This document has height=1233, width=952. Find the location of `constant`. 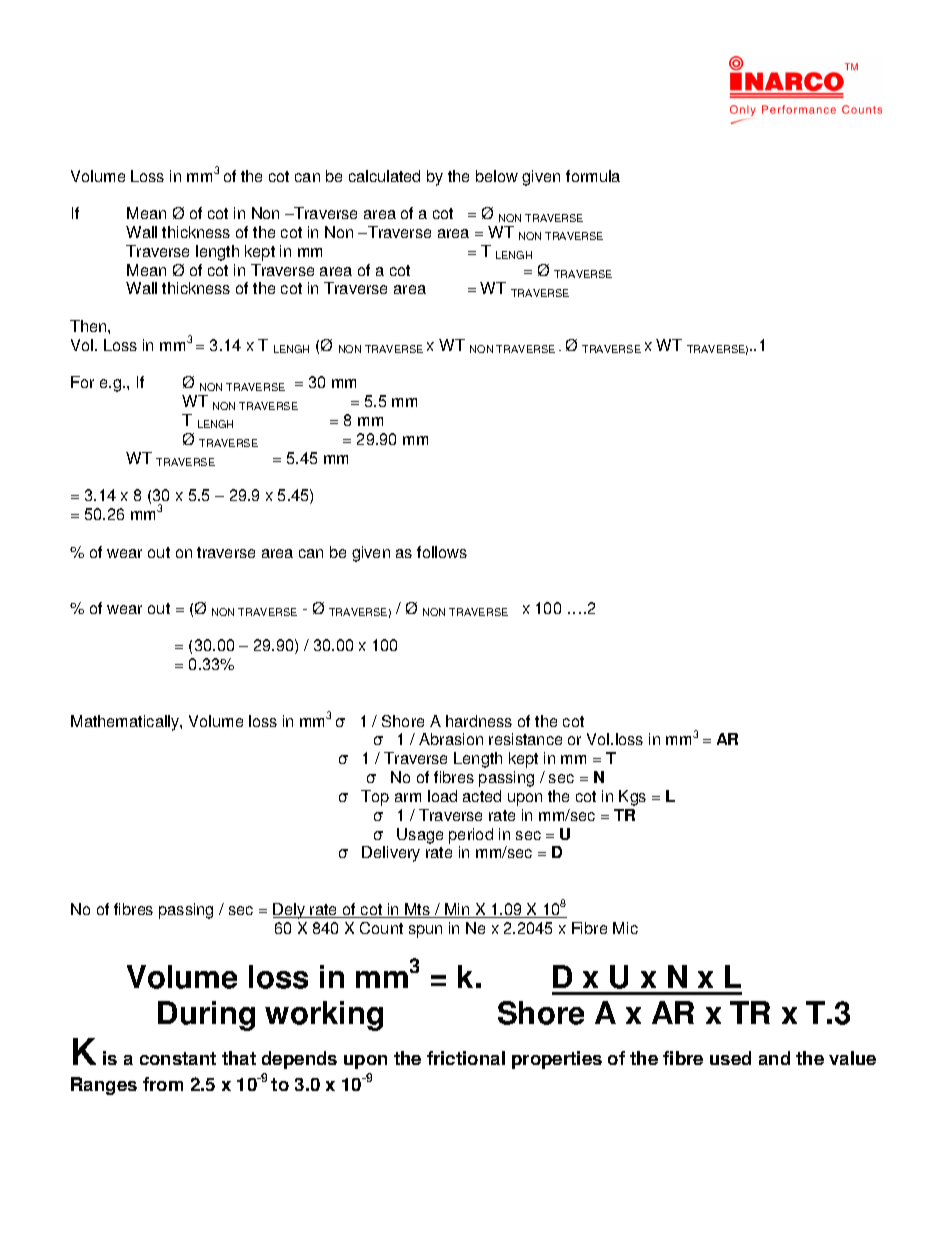

constant is located at coordinates (178, 1058).
